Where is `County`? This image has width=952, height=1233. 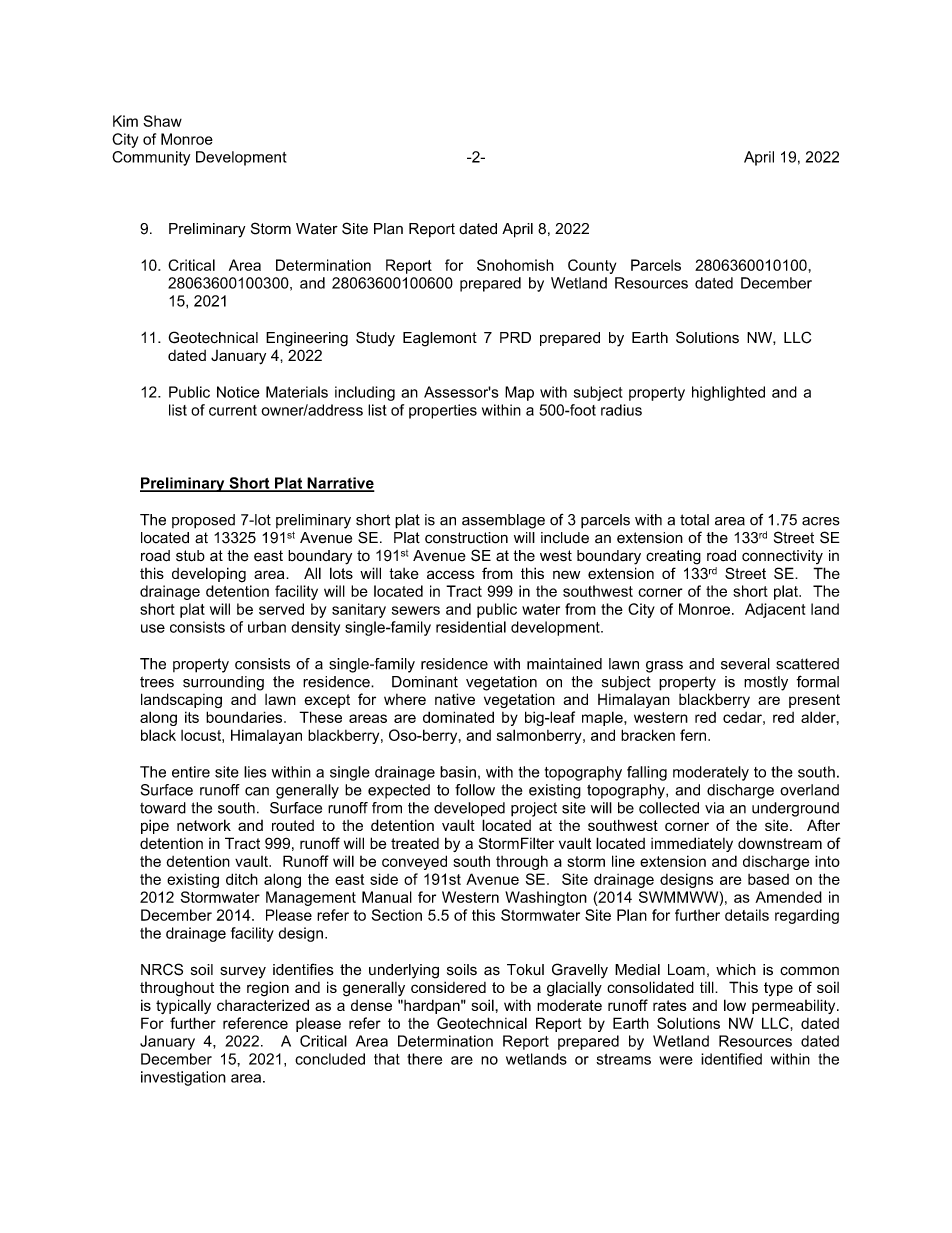 County is located at coordinates (592, 266).
